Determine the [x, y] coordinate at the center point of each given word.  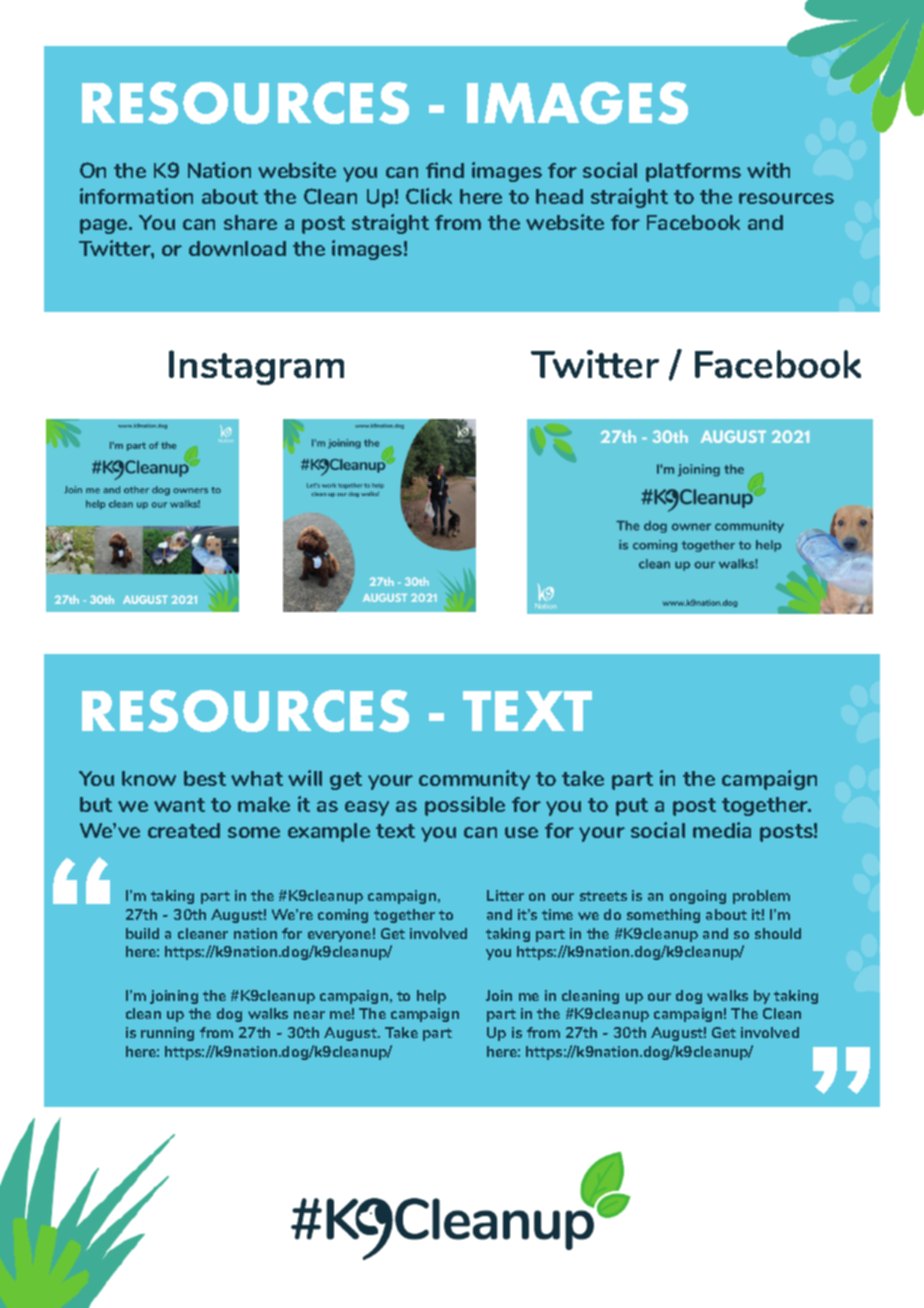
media [722, 830]
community [474, 780]
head [559, 196]
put [632, 807]
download [237, 248]
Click [429, 196]
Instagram [256, 367]
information [136, 196]
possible [465, 806]
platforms [693, 172]
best [205, 778]
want [179, 805]
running [167, 1034]
